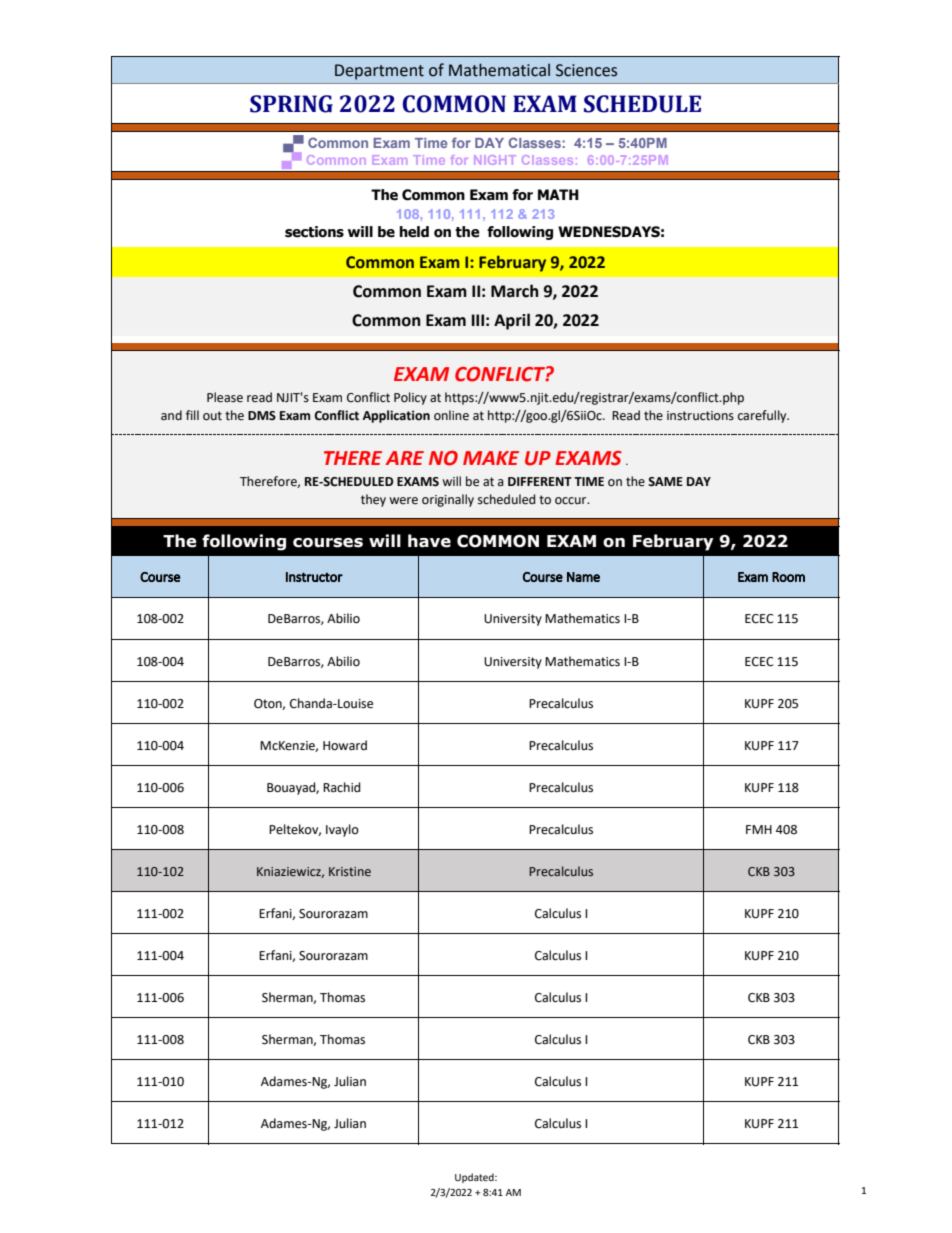 The width and height of the document is (952, 1233). What do you see at coordinates (788, 577) in the document?
I see `Room` at bounding box center [788, 577].
